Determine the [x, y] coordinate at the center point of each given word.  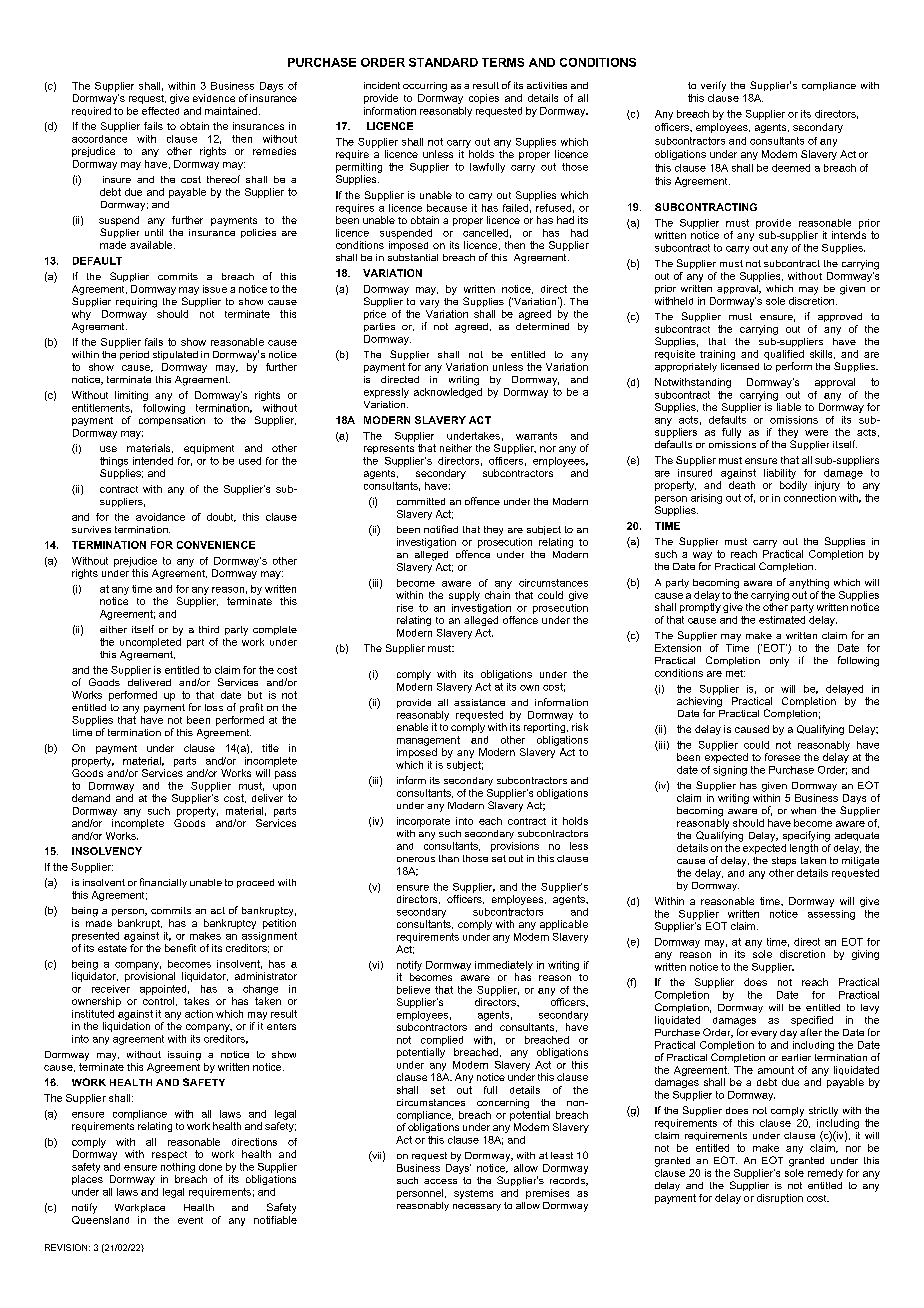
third [209, 629]
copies [484, 99]
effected [160, 111]
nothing [178, 1168]
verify [713, 86]
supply [464, 596]
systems [473, 1194]
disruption [780, 1199]
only [779, 662]
